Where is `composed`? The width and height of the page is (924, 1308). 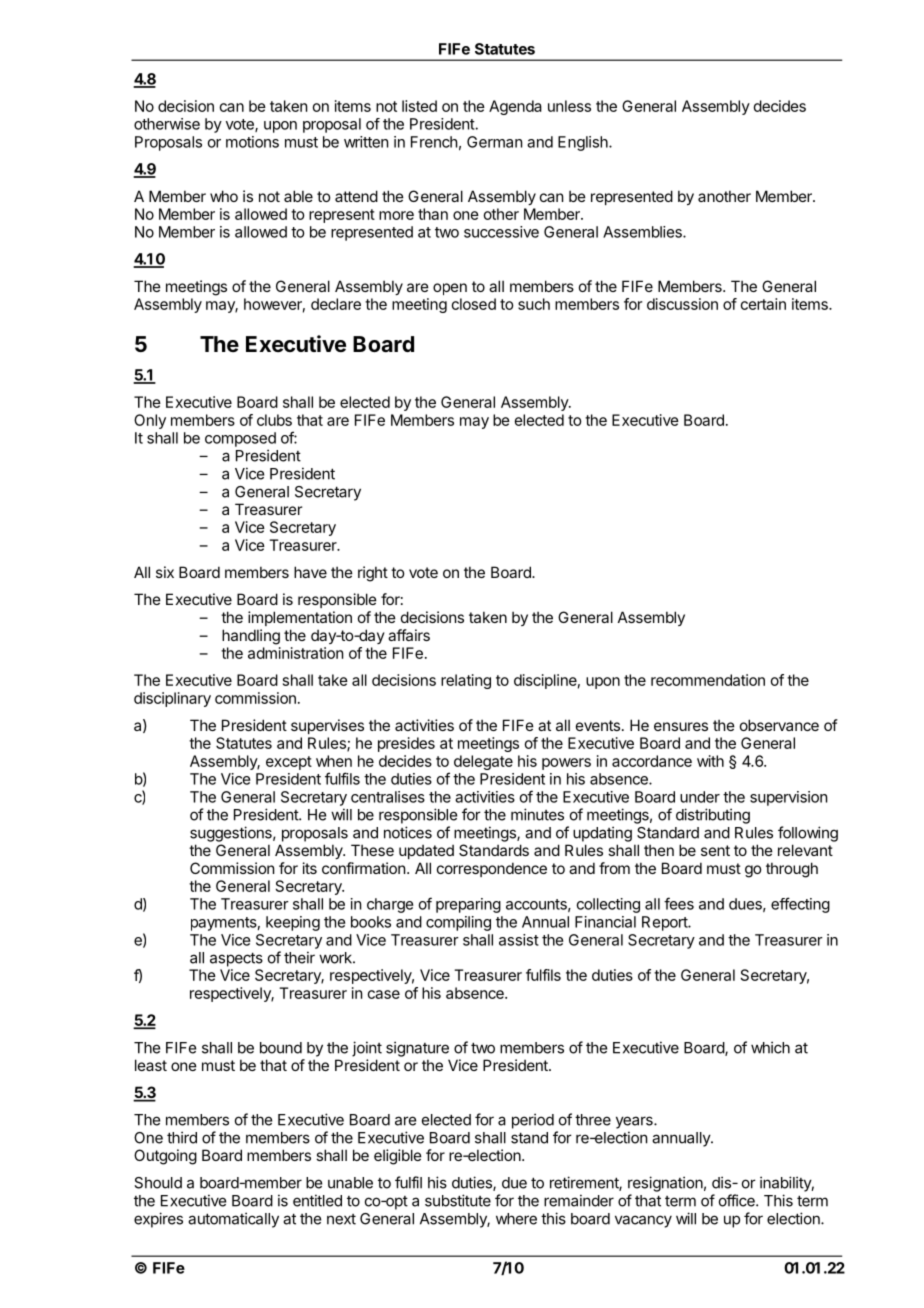
composed is located at coordinates (240, 439).
